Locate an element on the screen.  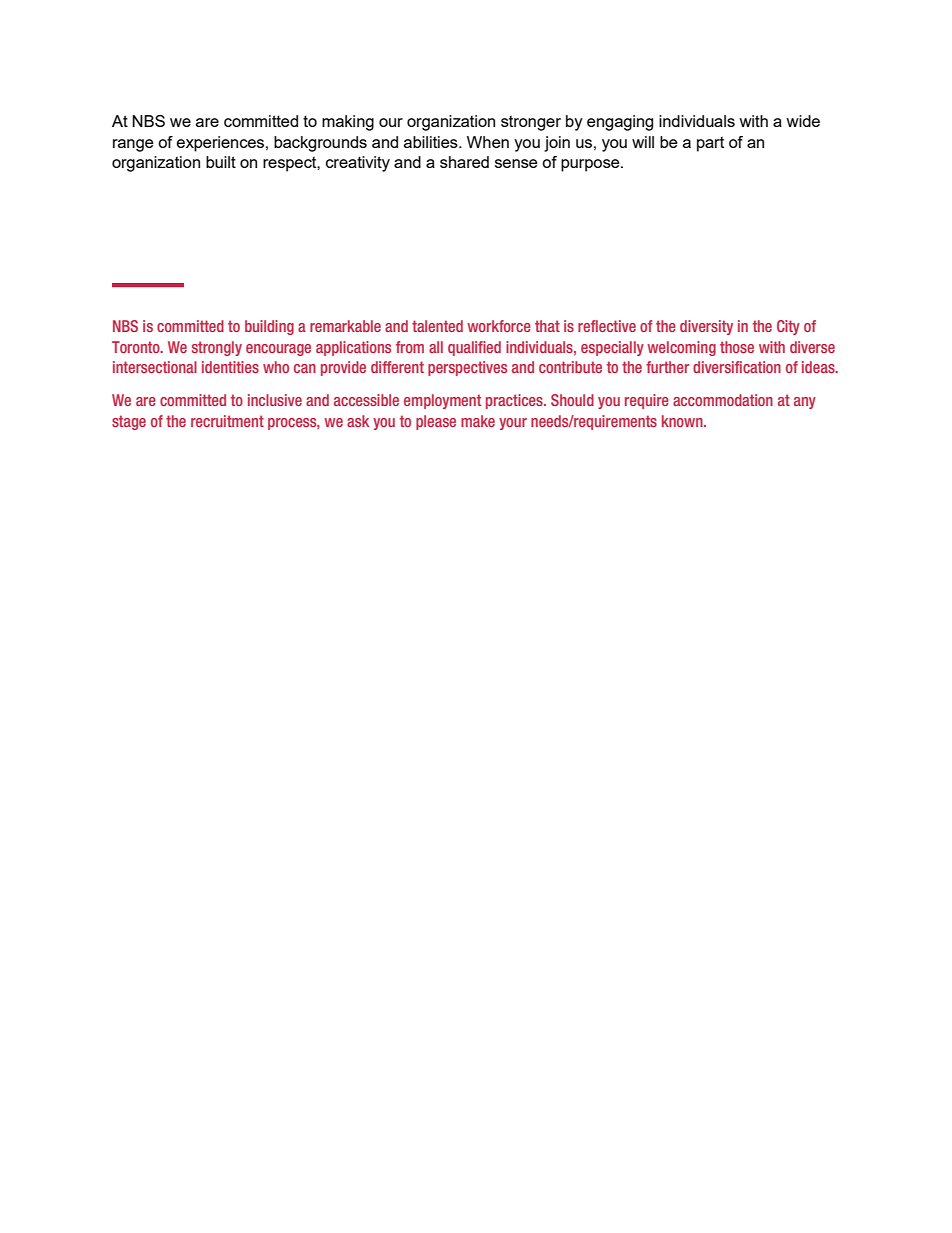
When is located at coordinates (488, 142).
